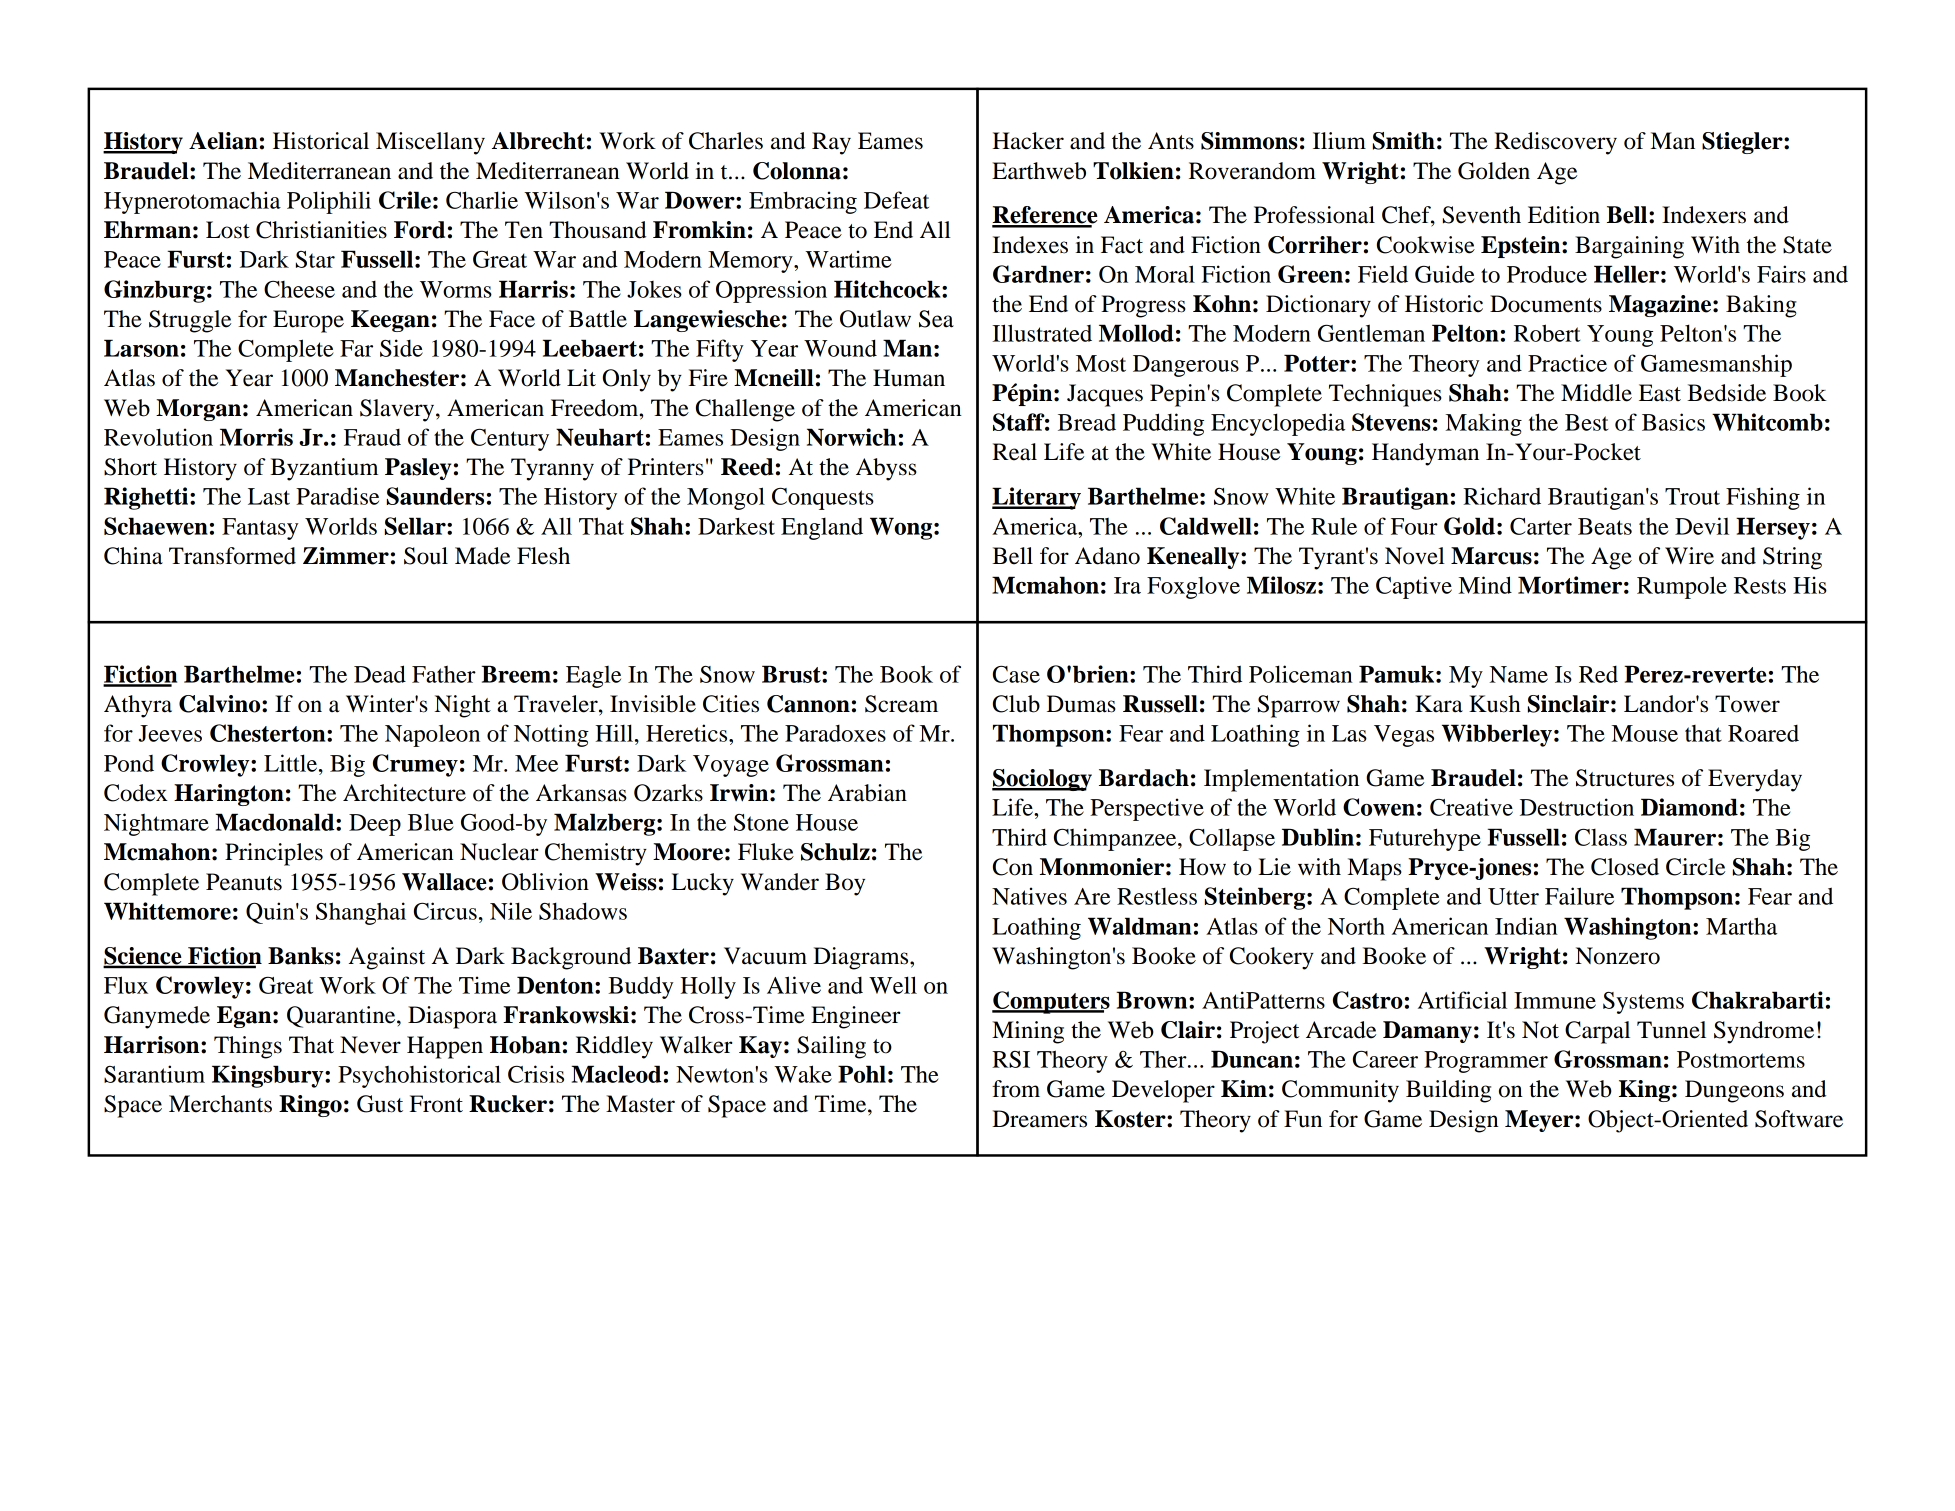  What do you see at coordinates (1486, 1062) in the screenshot?
I see `Programmer` at bounding box center [1486, 1062].
